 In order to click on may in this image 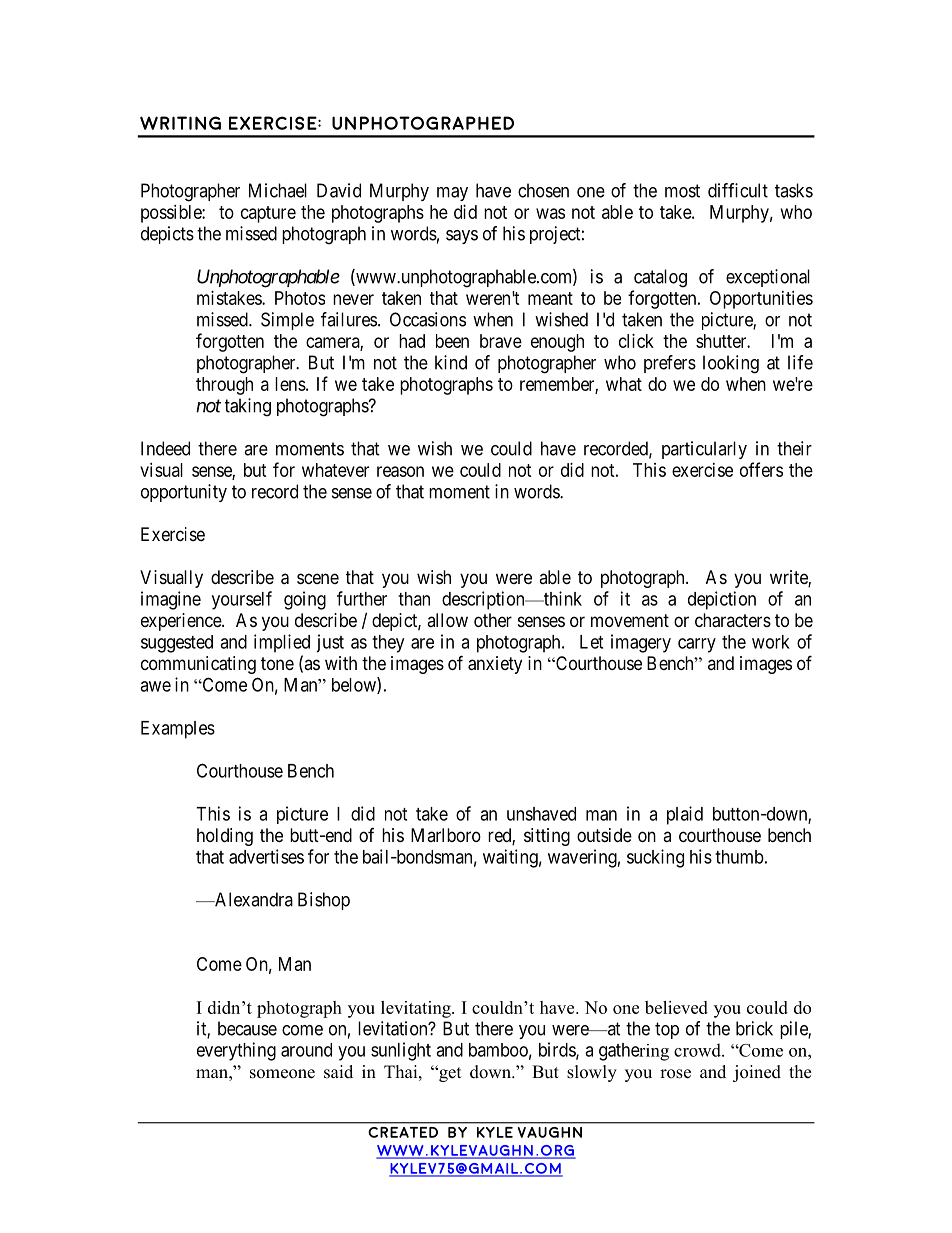, I will do `click(452, 194)`.
